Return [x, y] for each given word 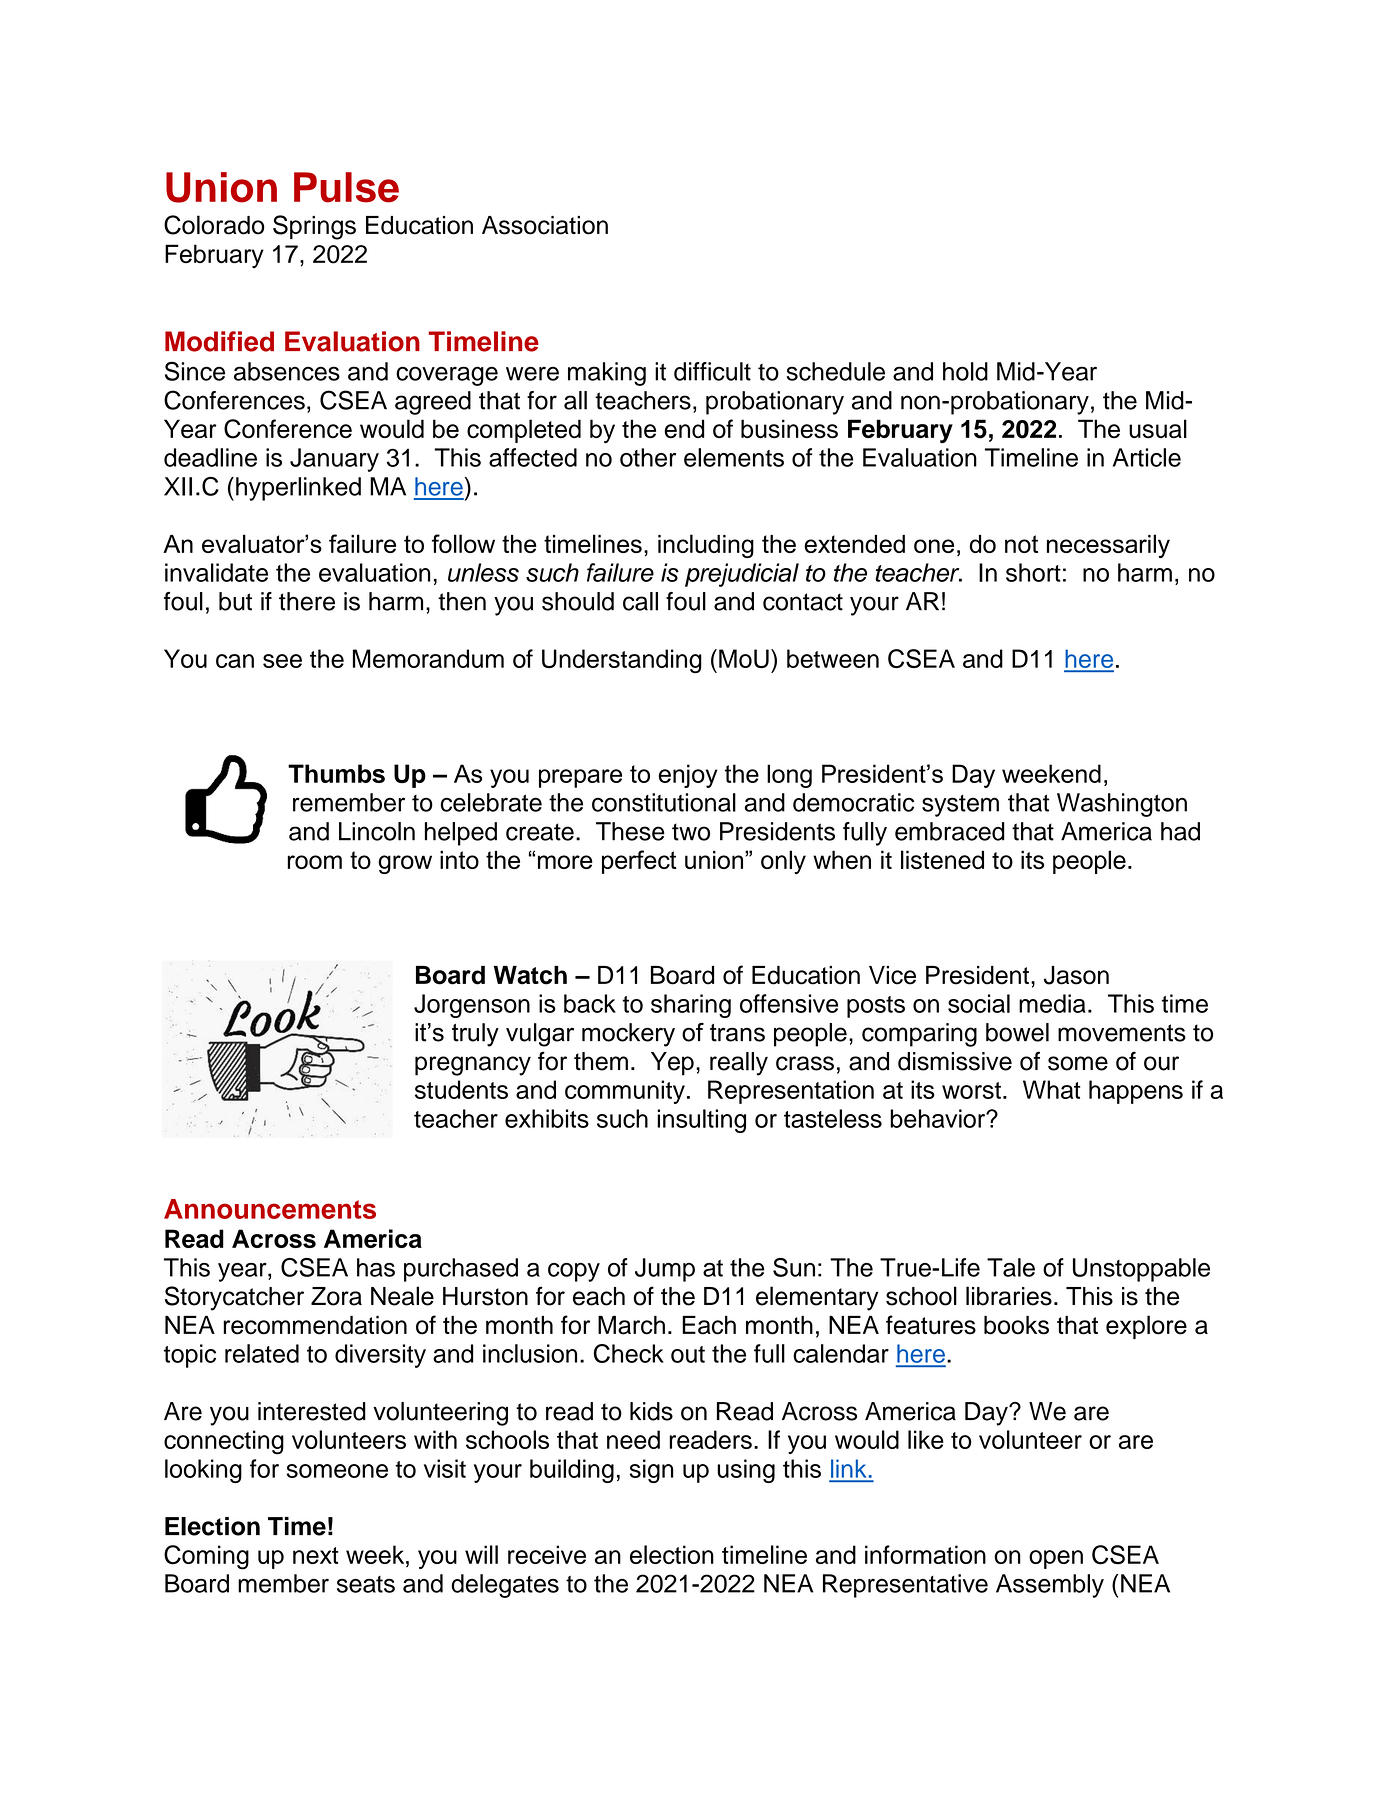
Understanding [622, 661]
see [282, 661]
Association [545, 225]
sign [651, 1471]
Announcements [270, 1209]
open [1056, 1559]
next [316, 1555]
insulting [701, 1121]
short [1033, 572]
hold [965, 371]
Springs [314, 227]
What [1052, 1089]
